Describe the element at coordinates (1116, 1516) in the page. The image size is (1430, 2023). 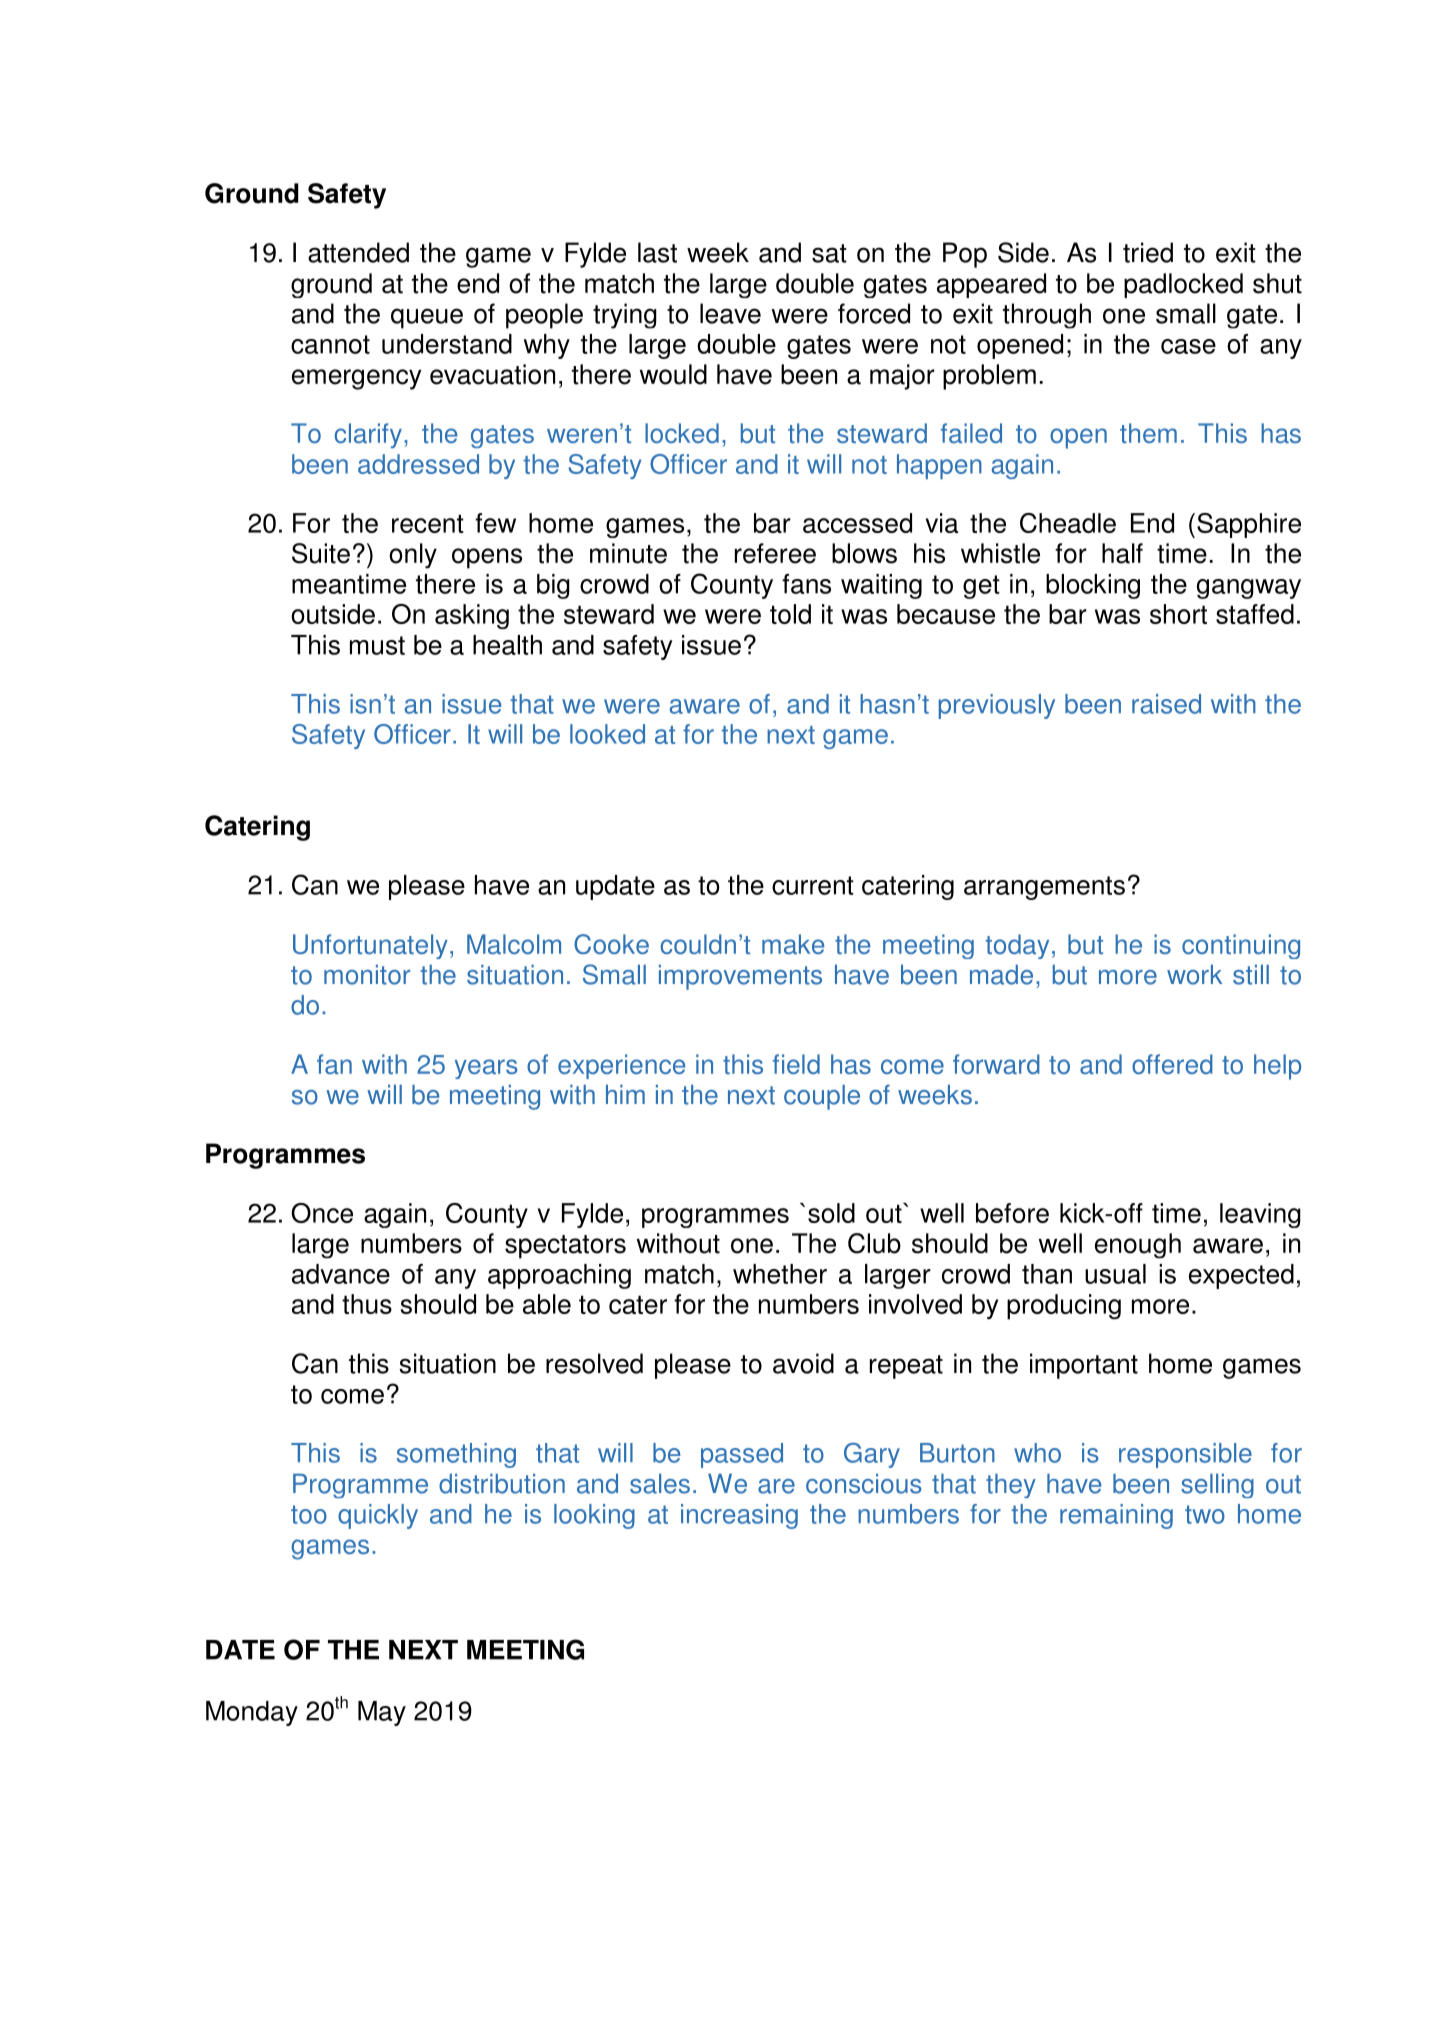
I see `remaining` at that location.
